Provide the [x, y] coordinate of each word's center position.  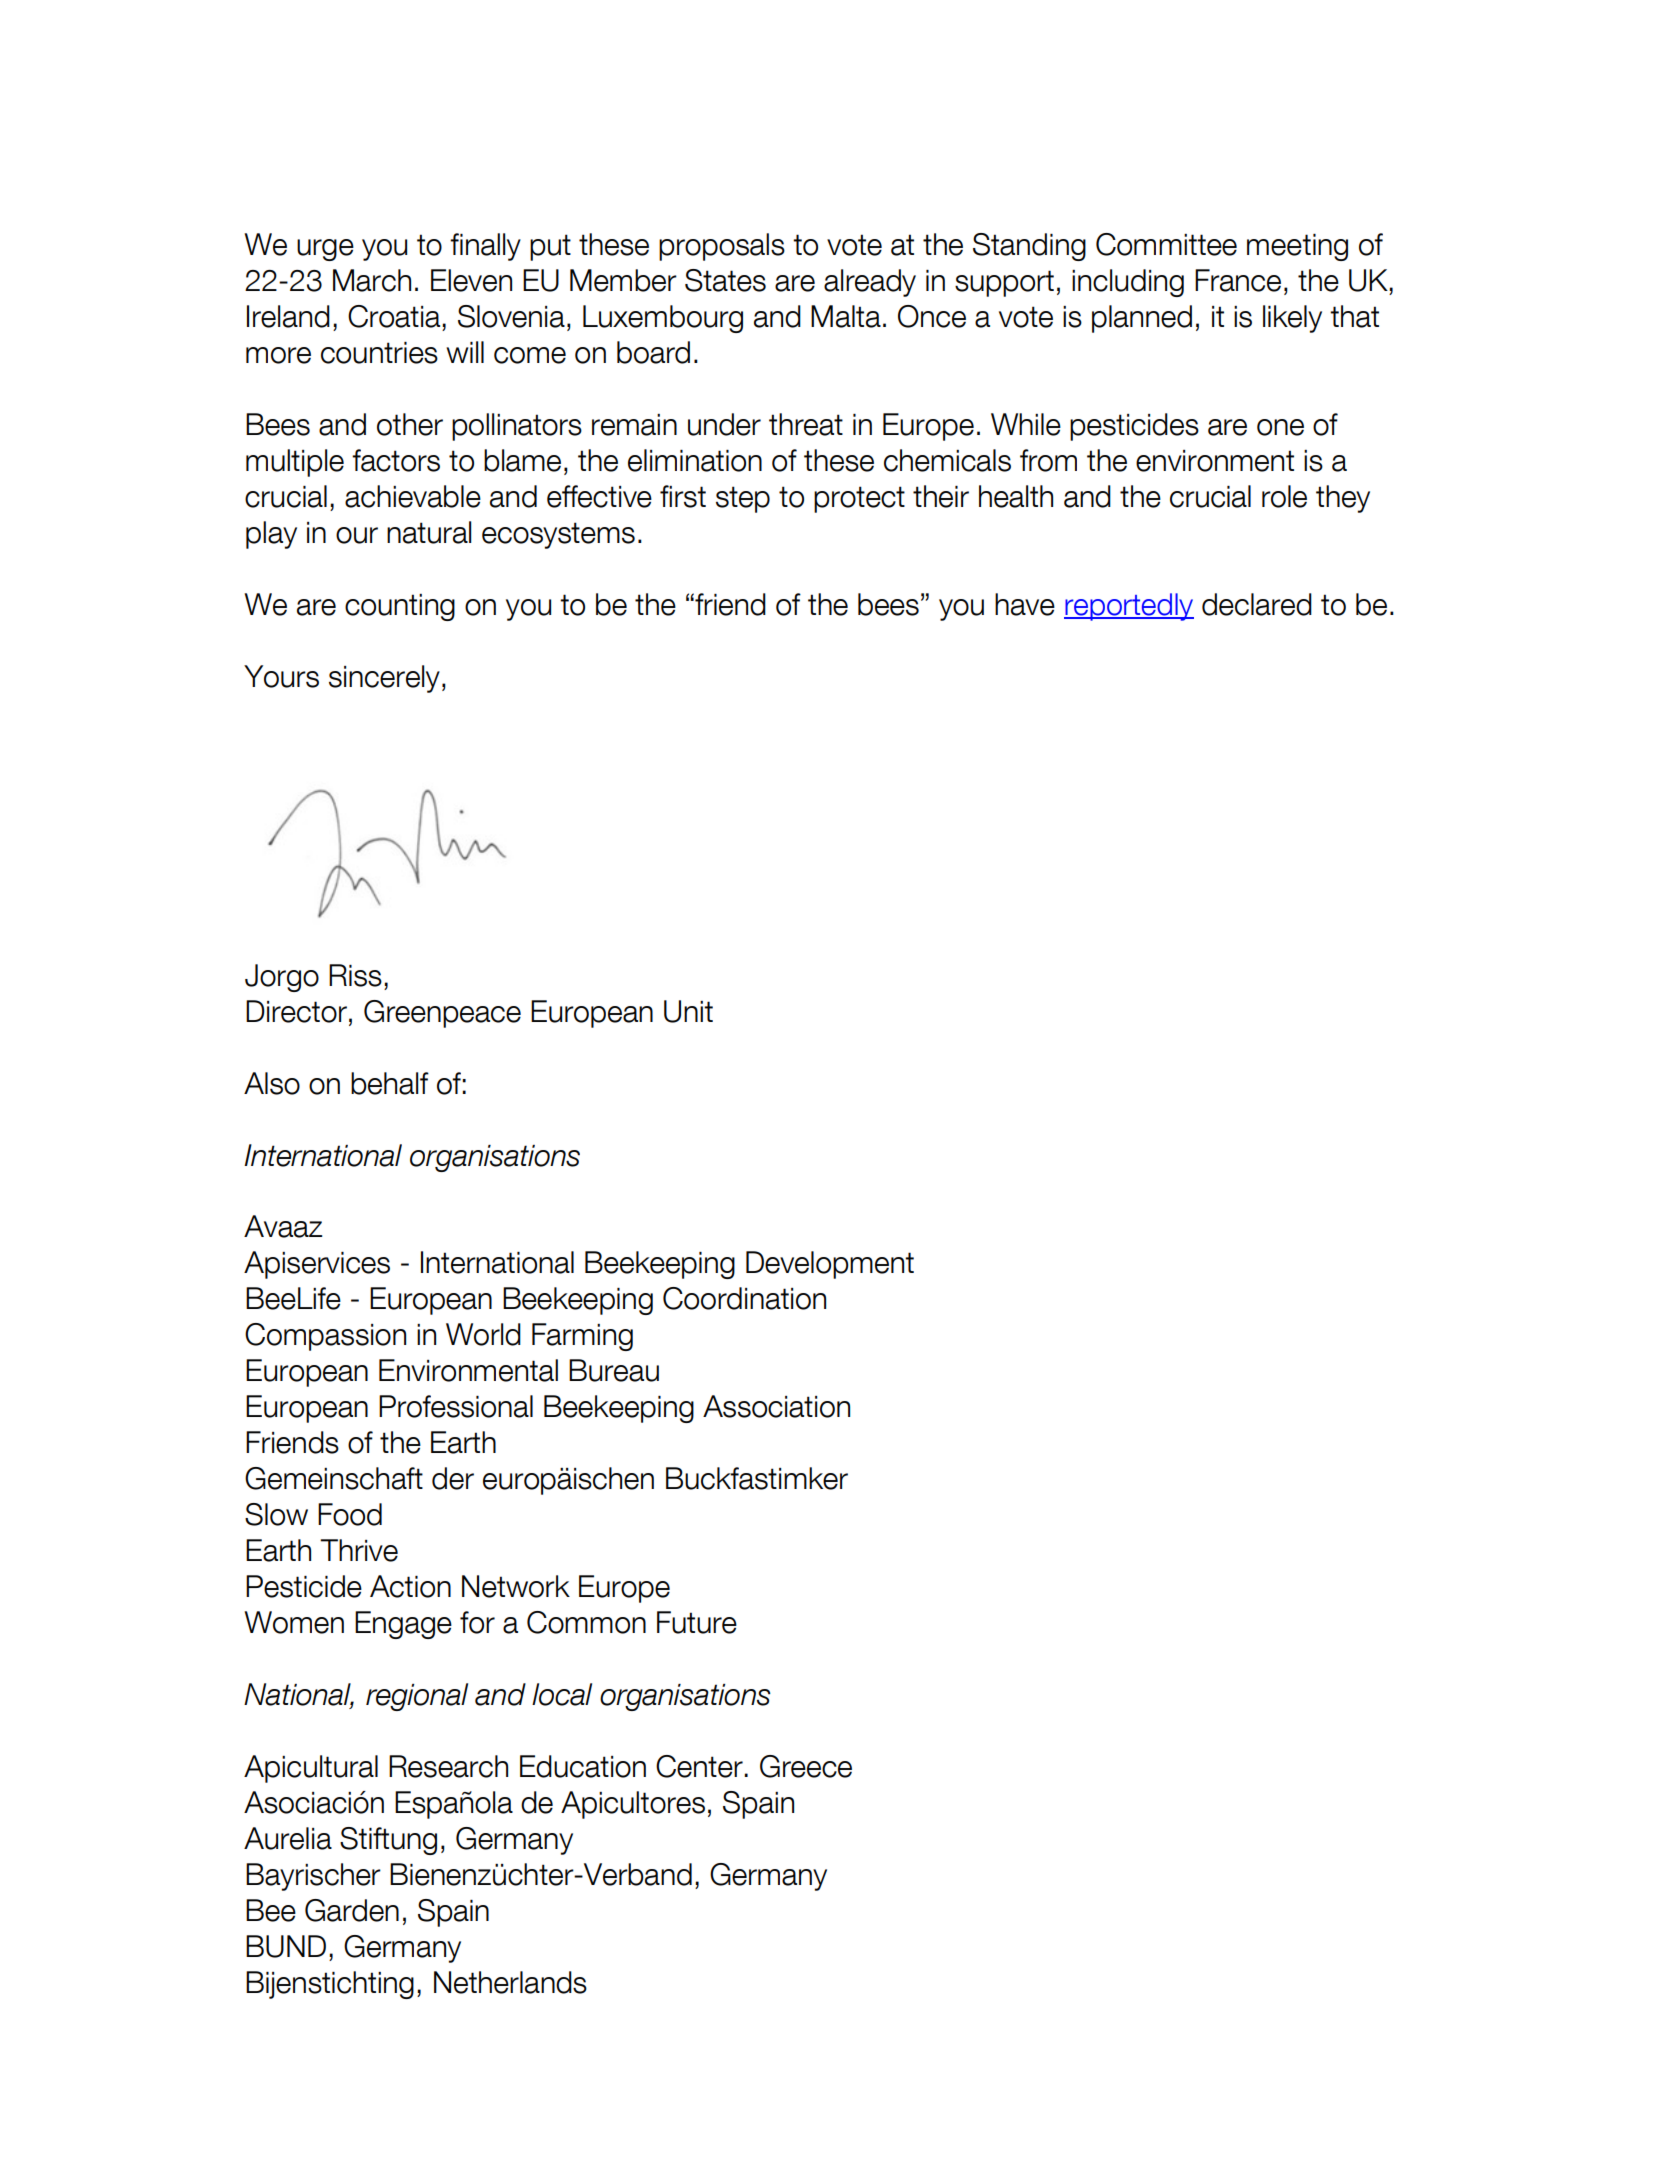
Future [697, 1622]
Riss [355, 975]
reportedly [1129, 607]
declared [1257, 604]
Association [776, 1406]
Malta [846, 316]
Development [830, 1265]
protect [859, 499]
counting [400, 607]
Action [410, 1586]
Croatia [395, 316]
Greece [806, 1766]
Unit [688, 1011]
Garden [352, 1910]
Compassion [325, 1337]
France [1238, 280]
